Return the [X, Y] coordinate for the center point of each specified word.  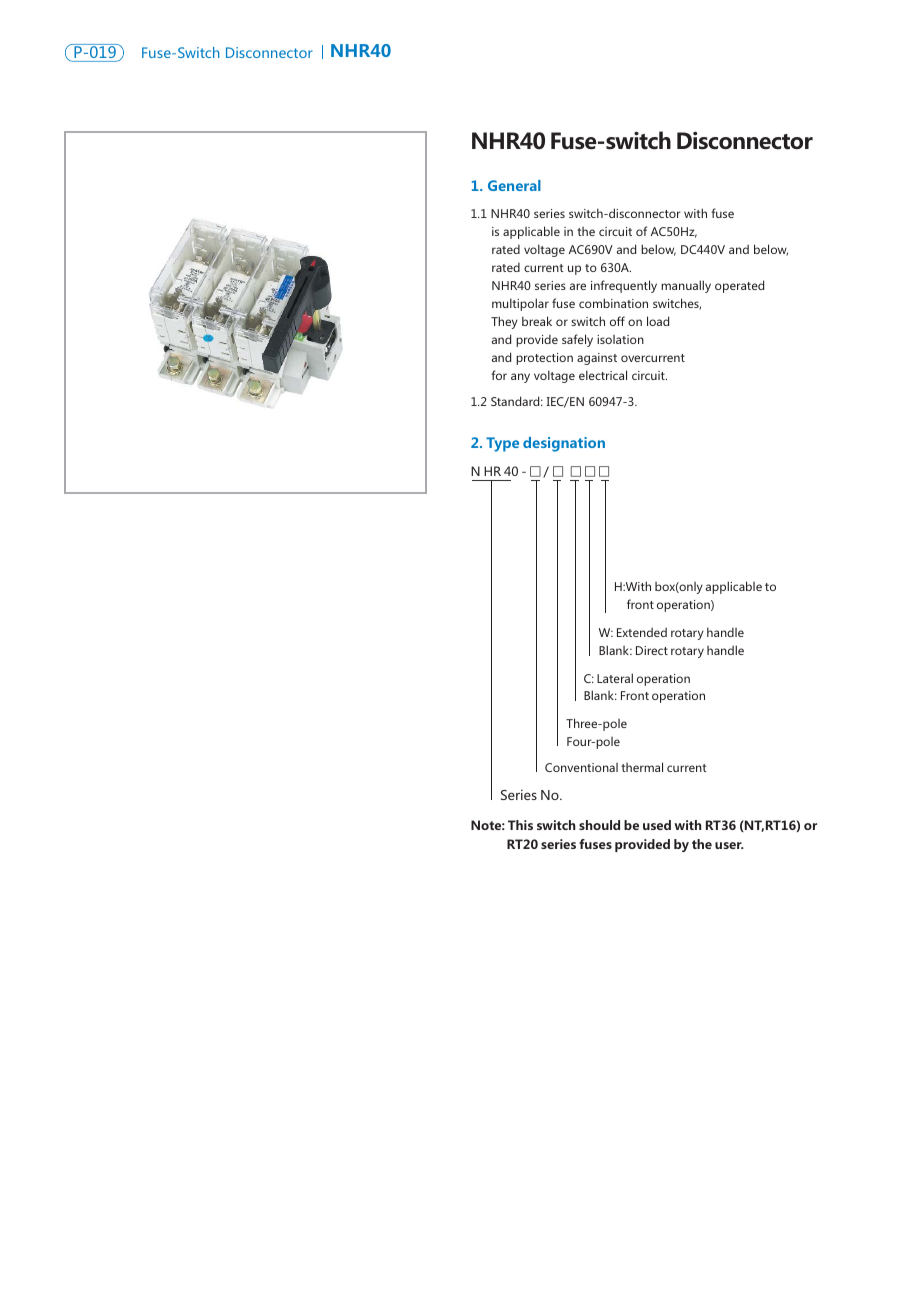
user [729, 845]
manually [686, 286]
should [599, 825]
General [514, 185]
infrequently [624, 286]
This [520, 825]
